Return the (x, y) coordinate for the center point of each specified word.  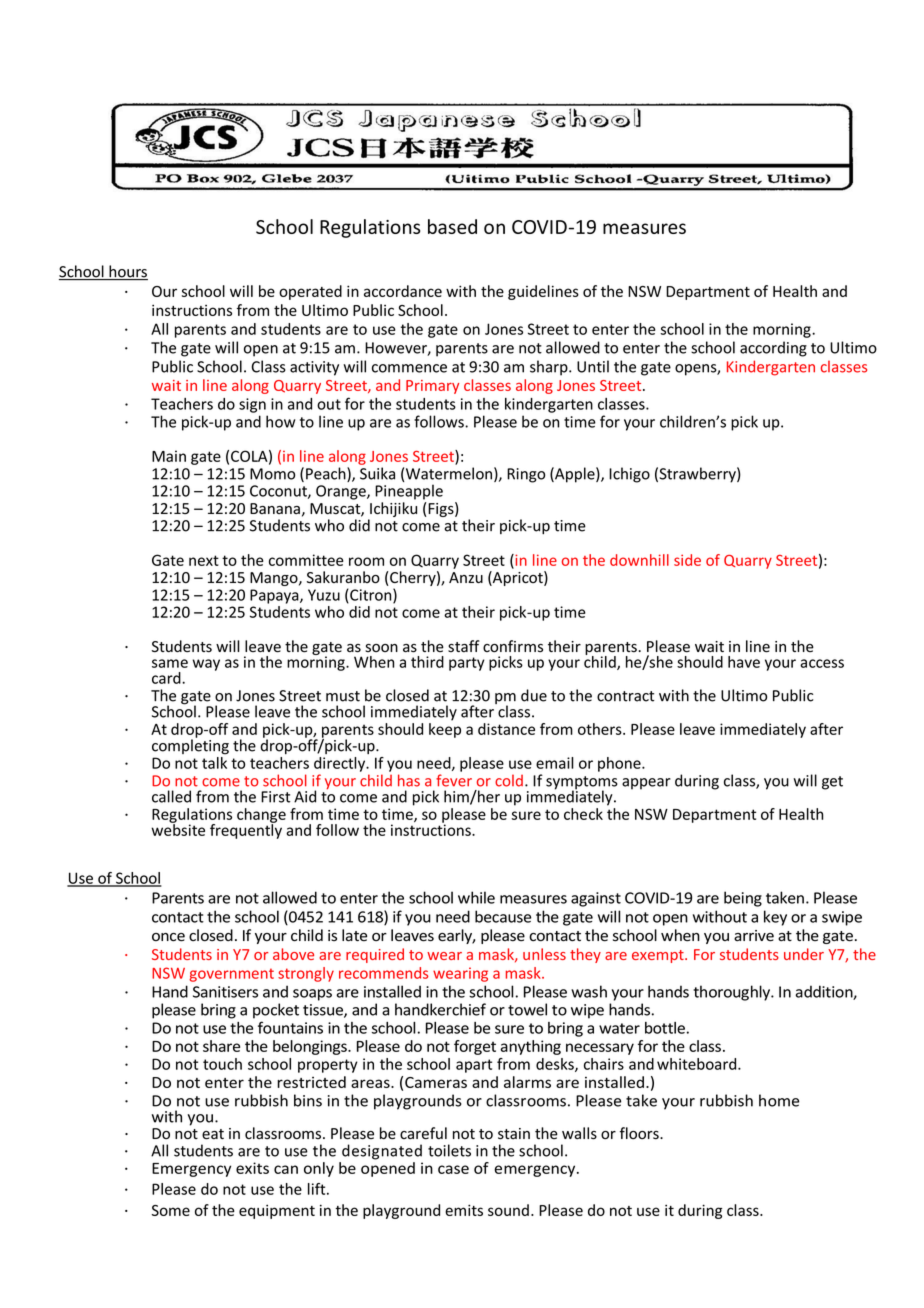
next (204, 560)
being (743, 899)
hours (127, 272)
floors (640, 1133)
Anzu (466, 577)
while (476, 897)
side (687, 560)
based (452, 226)
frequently (246, 830)
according (773, 349)
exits (252, 1168)
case (453, 1169)
